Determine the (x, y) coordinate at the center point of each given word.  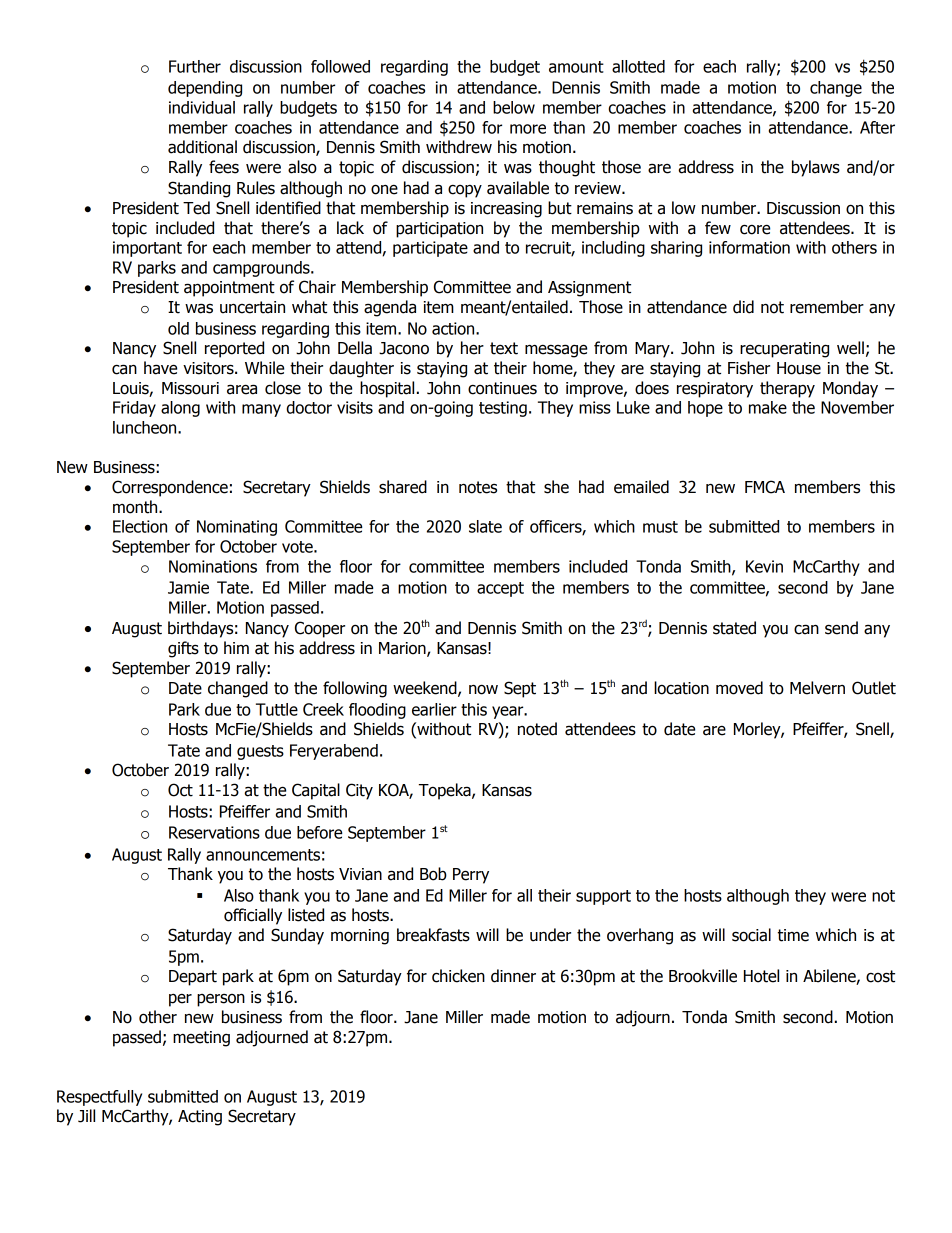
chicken (458, 976)
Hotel (761, 976)
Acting (200, 1118)
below (514, 107)
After (877, 127)
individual (202, 107)
